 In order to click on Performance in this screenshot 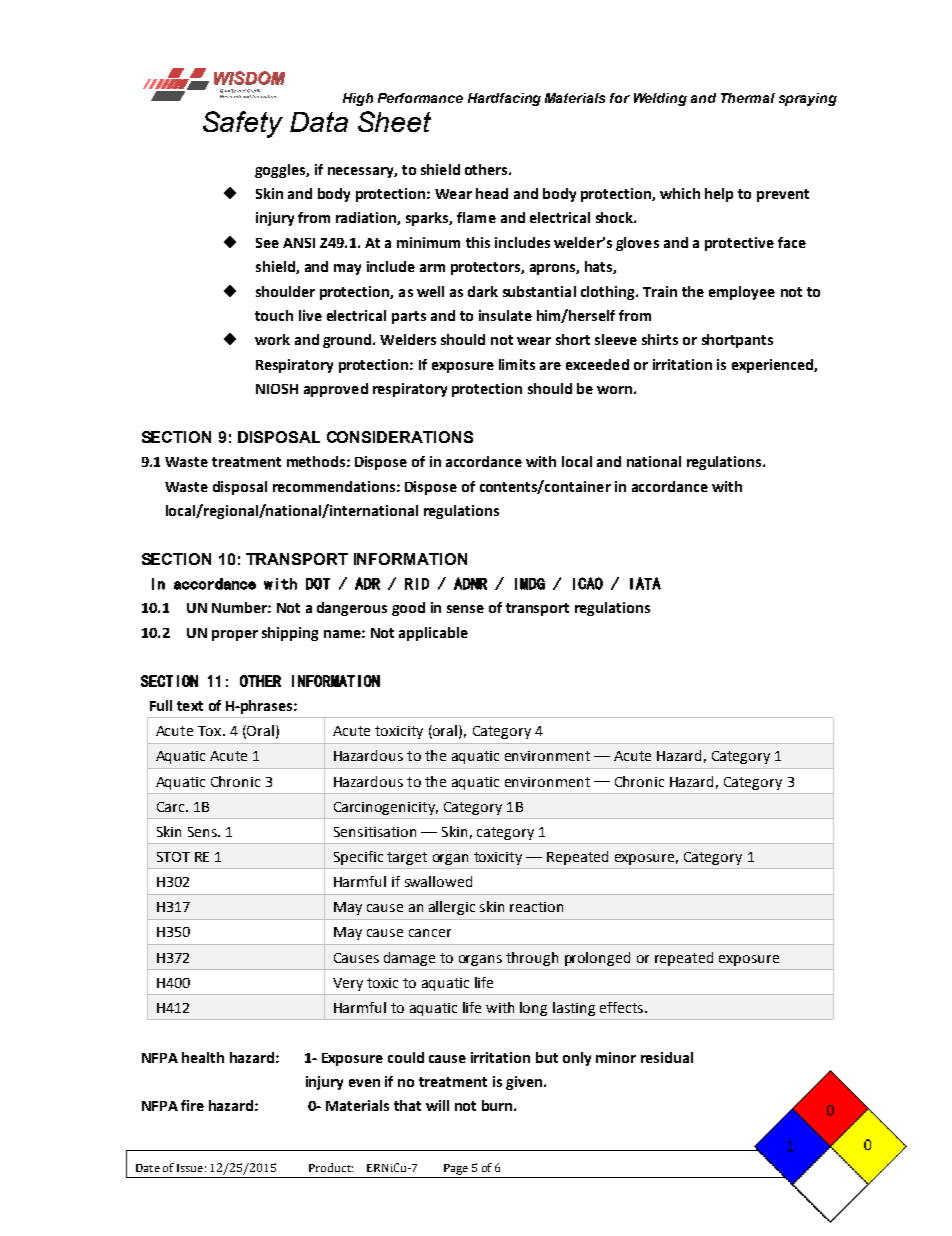, I will do `click(420, 98)`.
